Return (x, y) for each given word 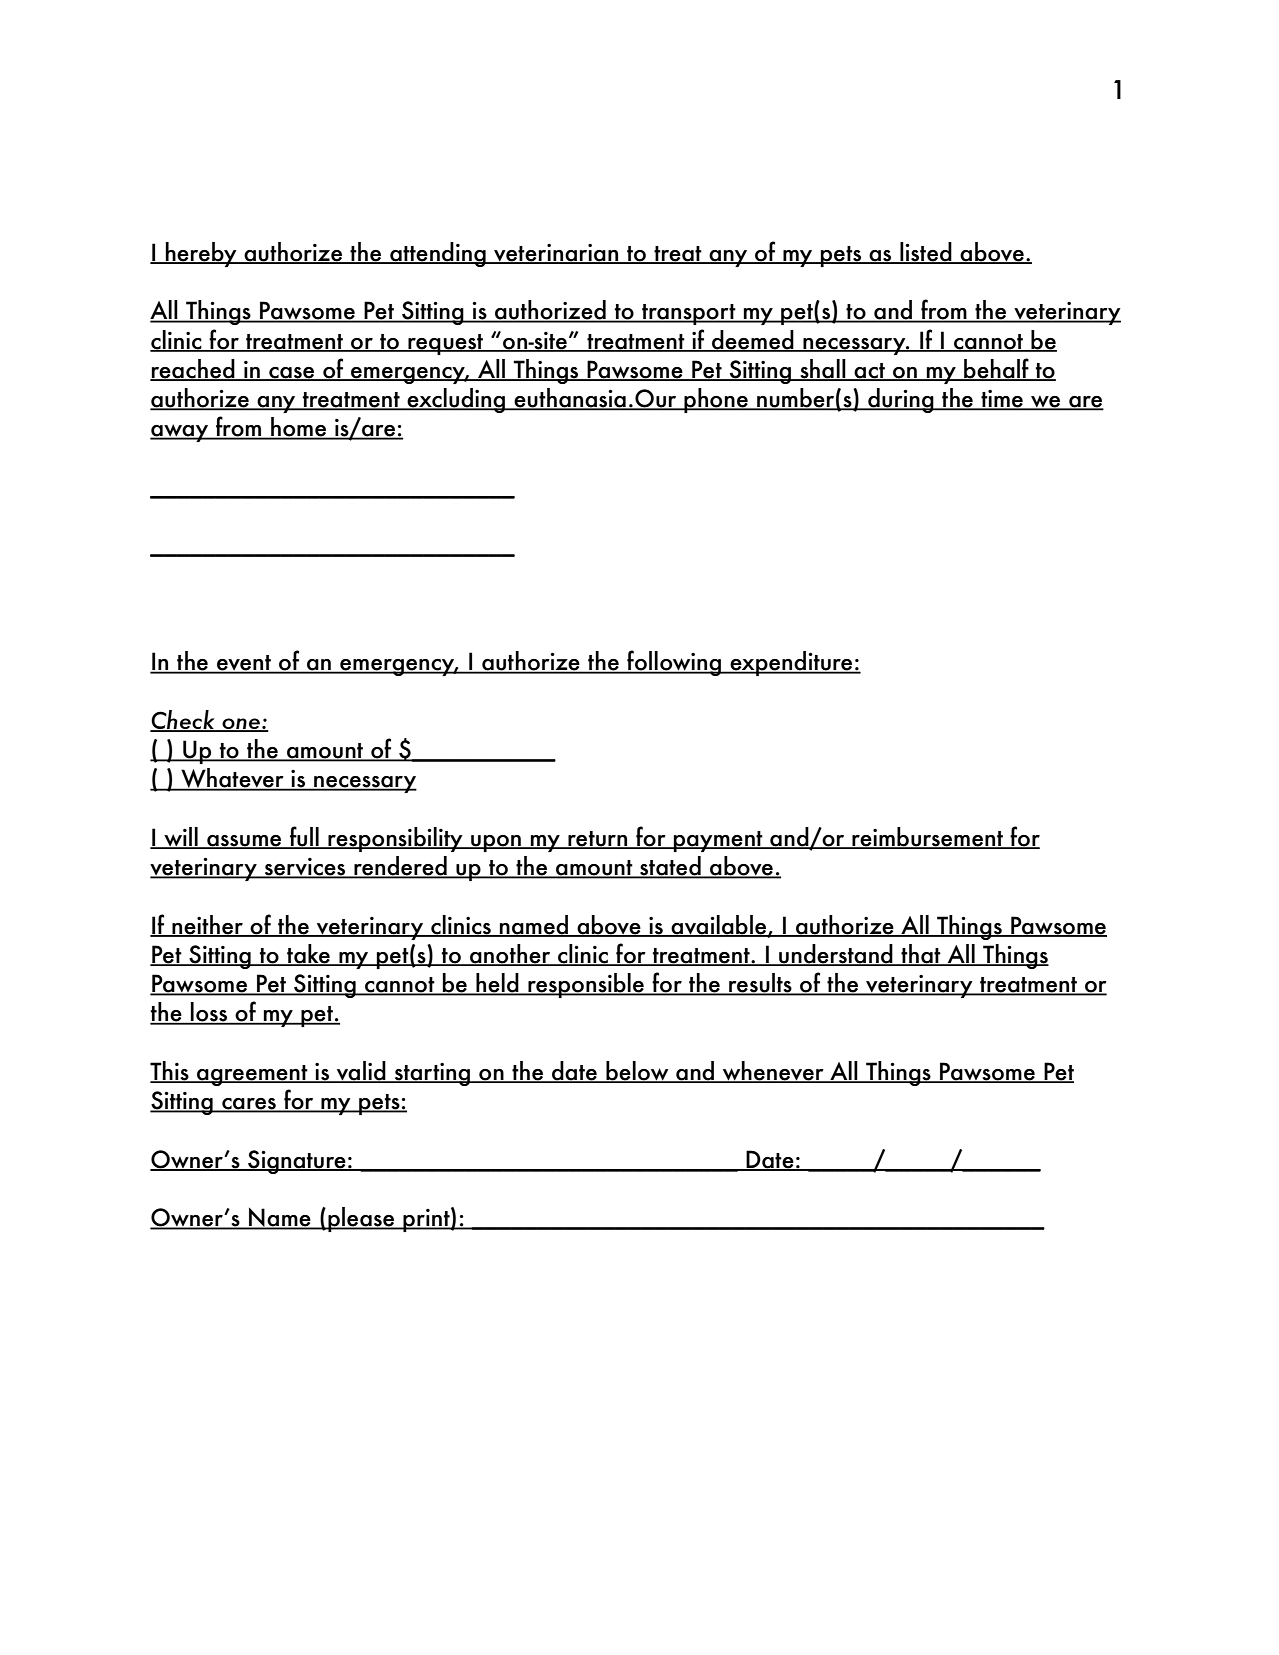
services (305, 868)
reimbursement (927, 838)
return (598, 840)
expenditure (791, 663)
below (637, 1072)
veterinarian (556, 254)
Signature (297, 1162)
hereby (201, 254)
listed (926, 253)
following (674, 663)
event (244, 664)
